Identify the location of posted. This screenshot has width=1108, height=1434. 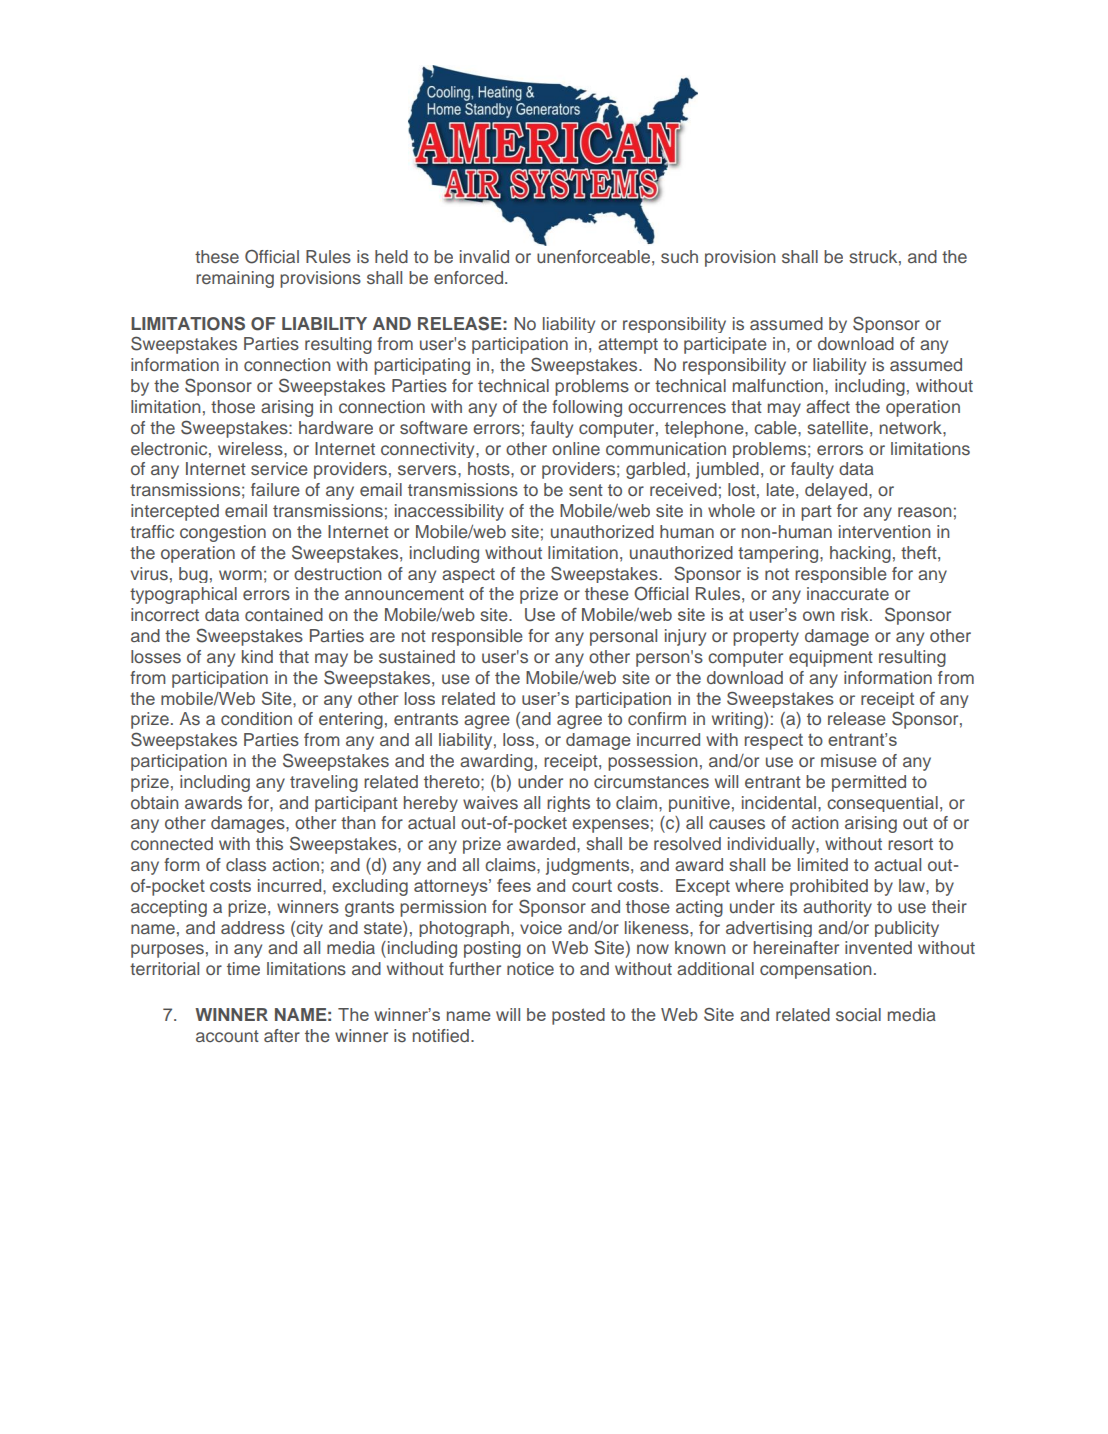
(578, 1016).
